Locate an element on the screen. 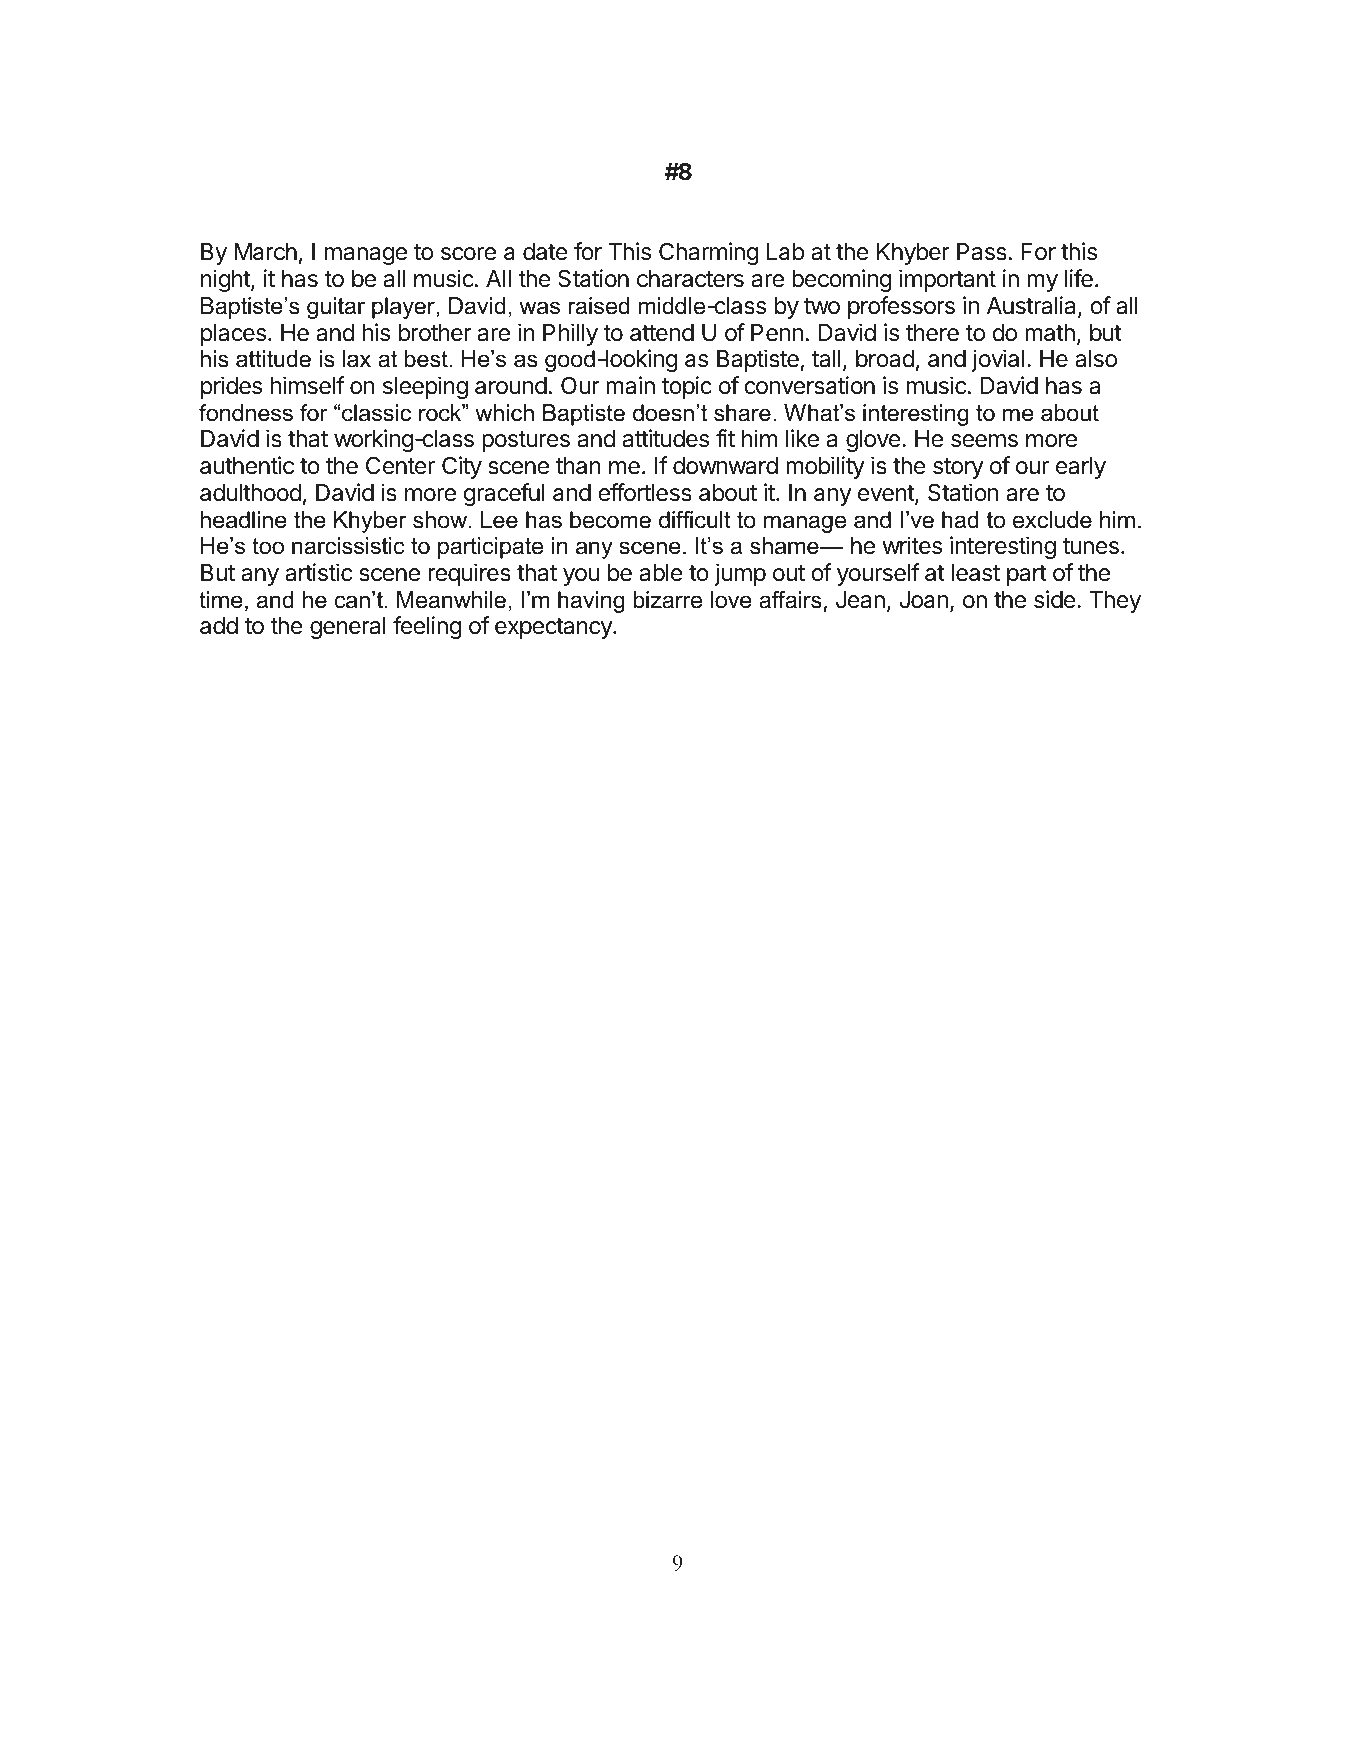 The width and height of the screenshot is (1355, 1753). bizarre is located at coordinates (667, 600).
